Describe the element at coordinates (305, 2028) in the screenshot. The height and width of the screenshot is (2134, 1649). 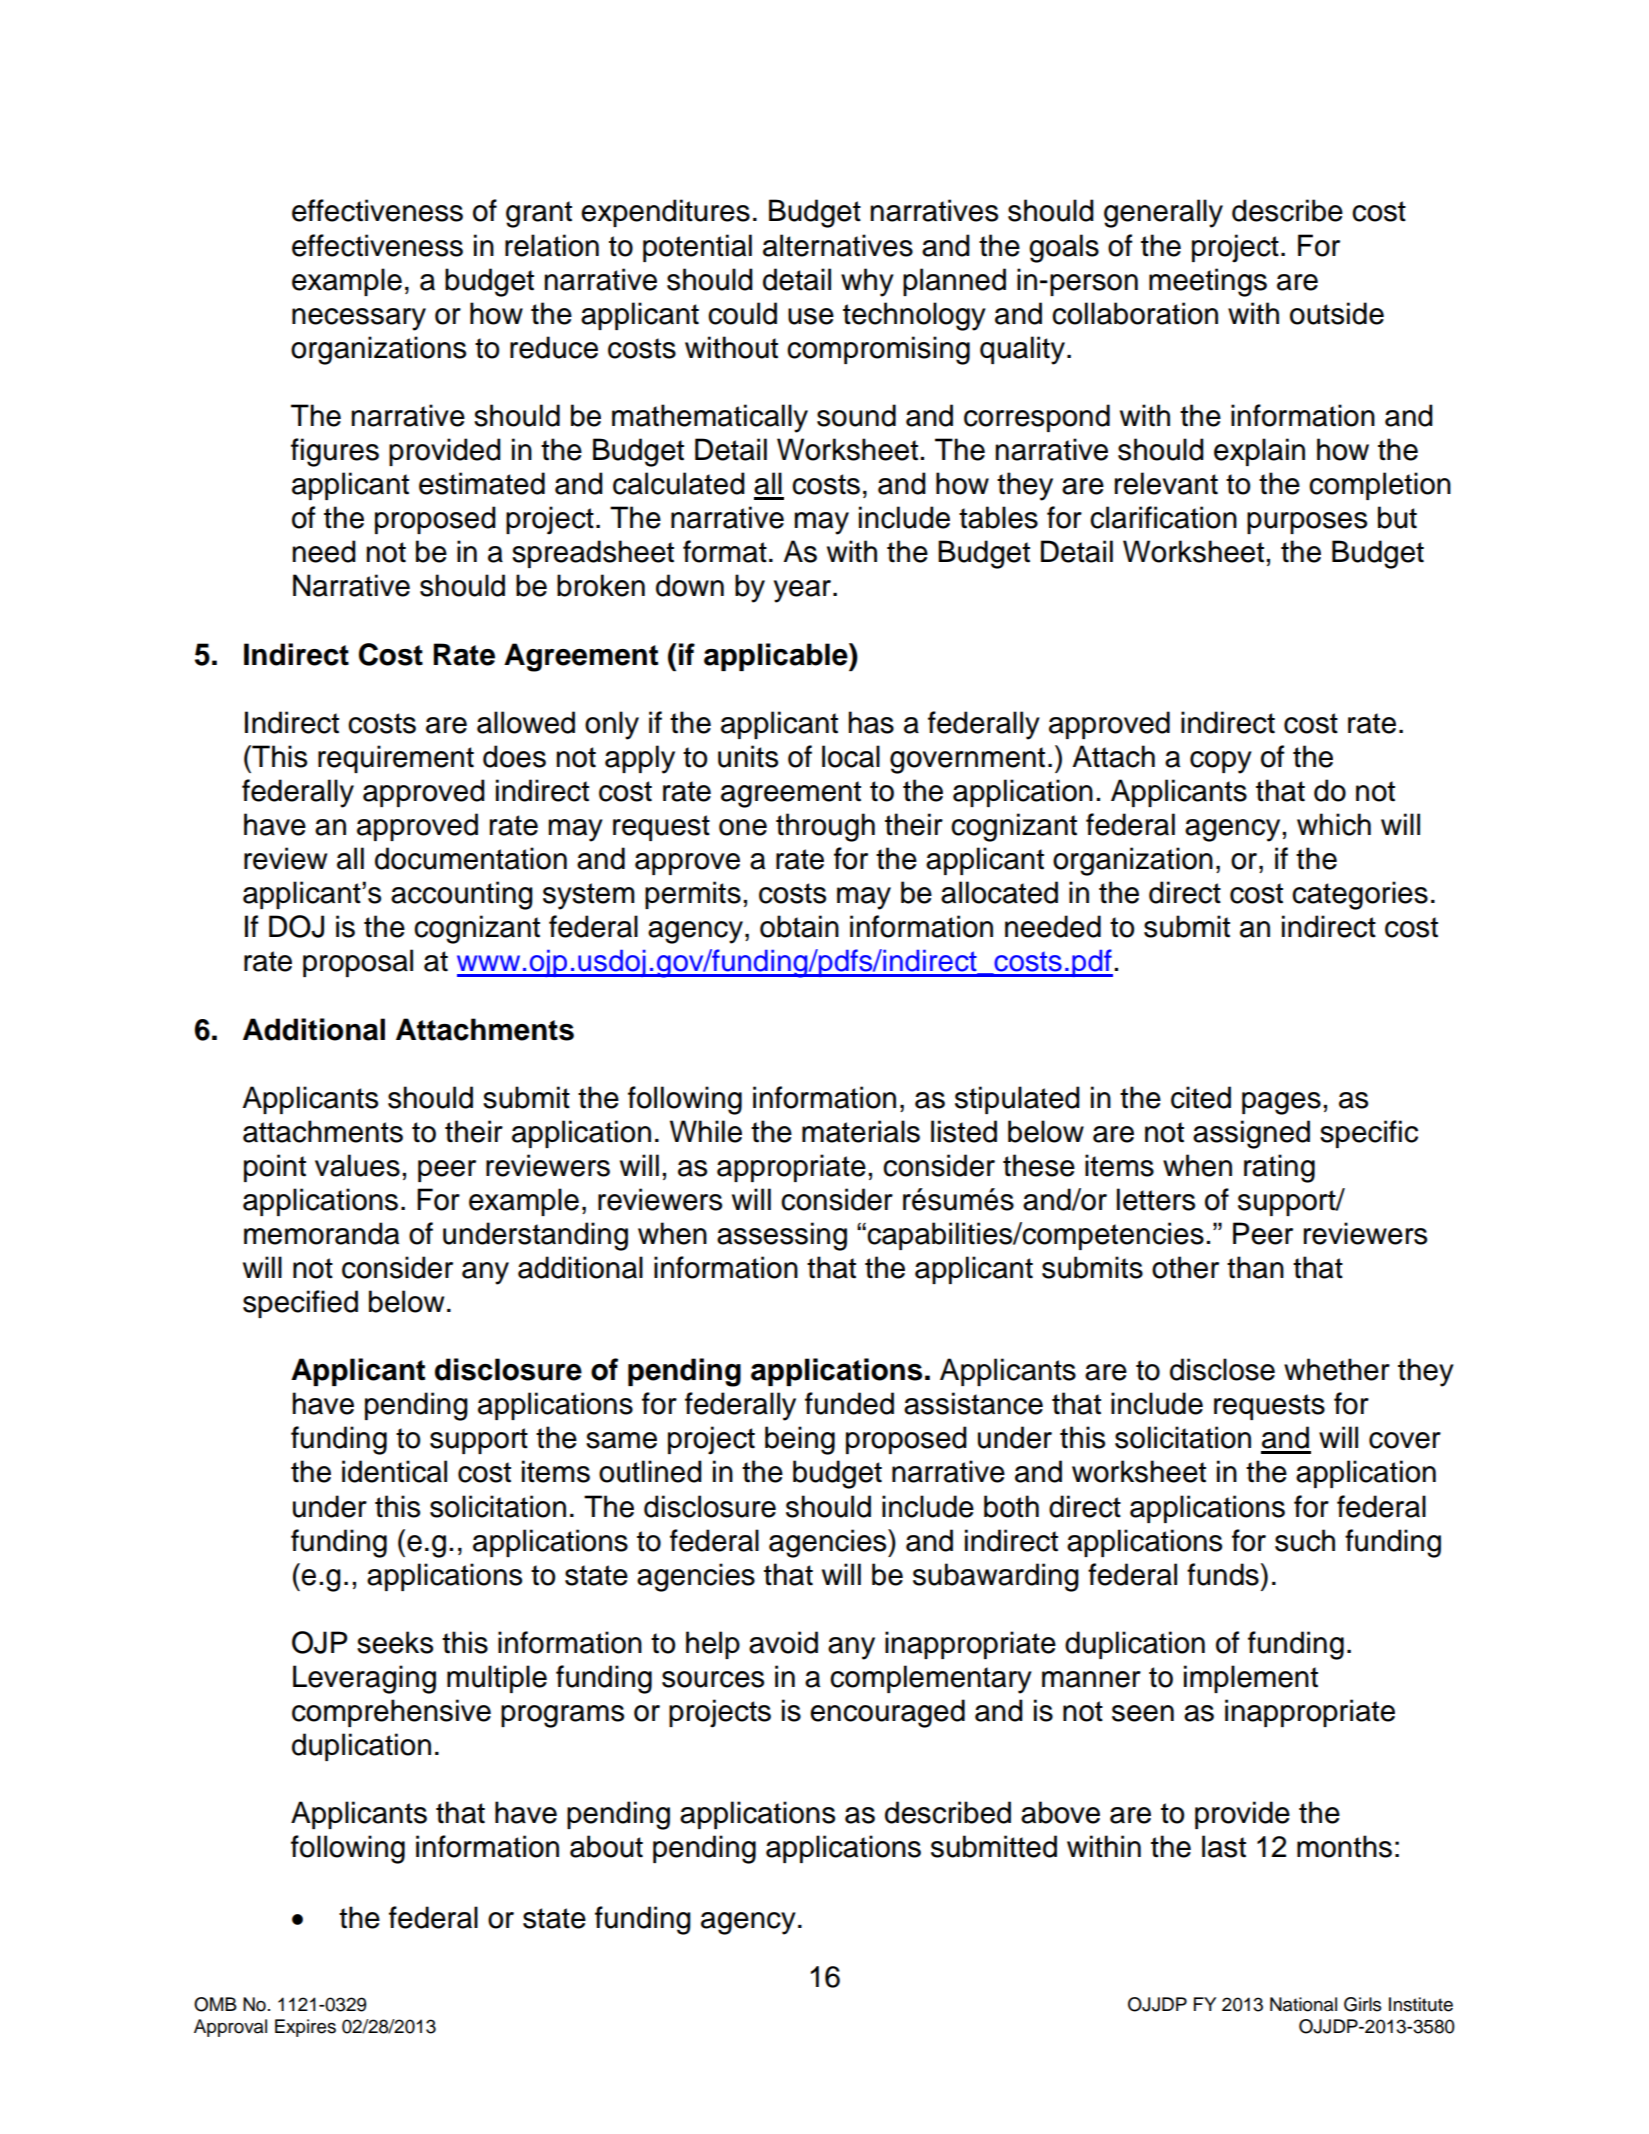
I see `Expires` at that location.
